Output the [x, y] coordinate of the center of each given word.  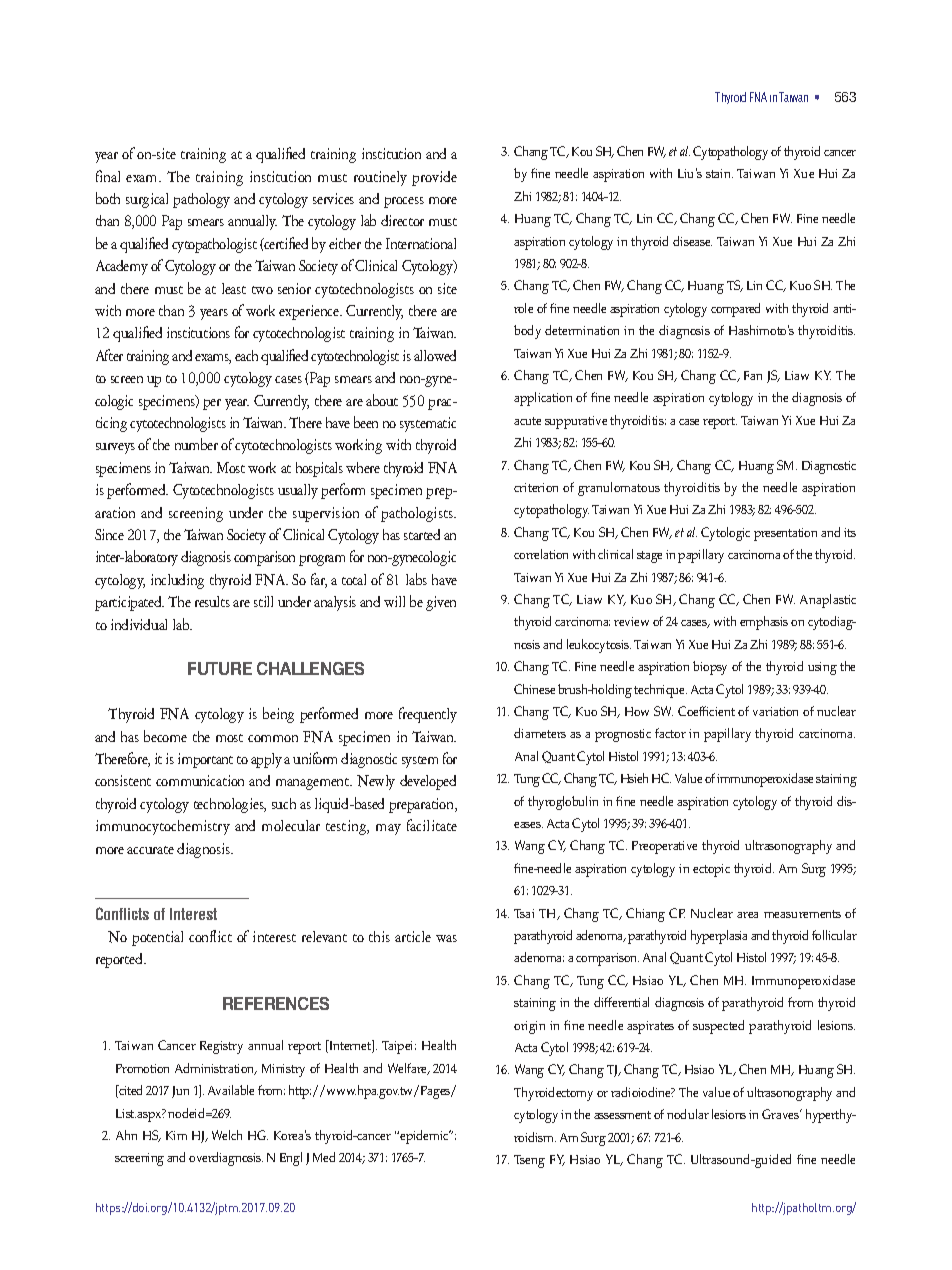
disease [692, 241]
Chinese [534, 689]
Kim [176, 1135]
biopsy [710, 668]
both [108, 198]
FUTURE [220, 668]
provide [434, 178]
